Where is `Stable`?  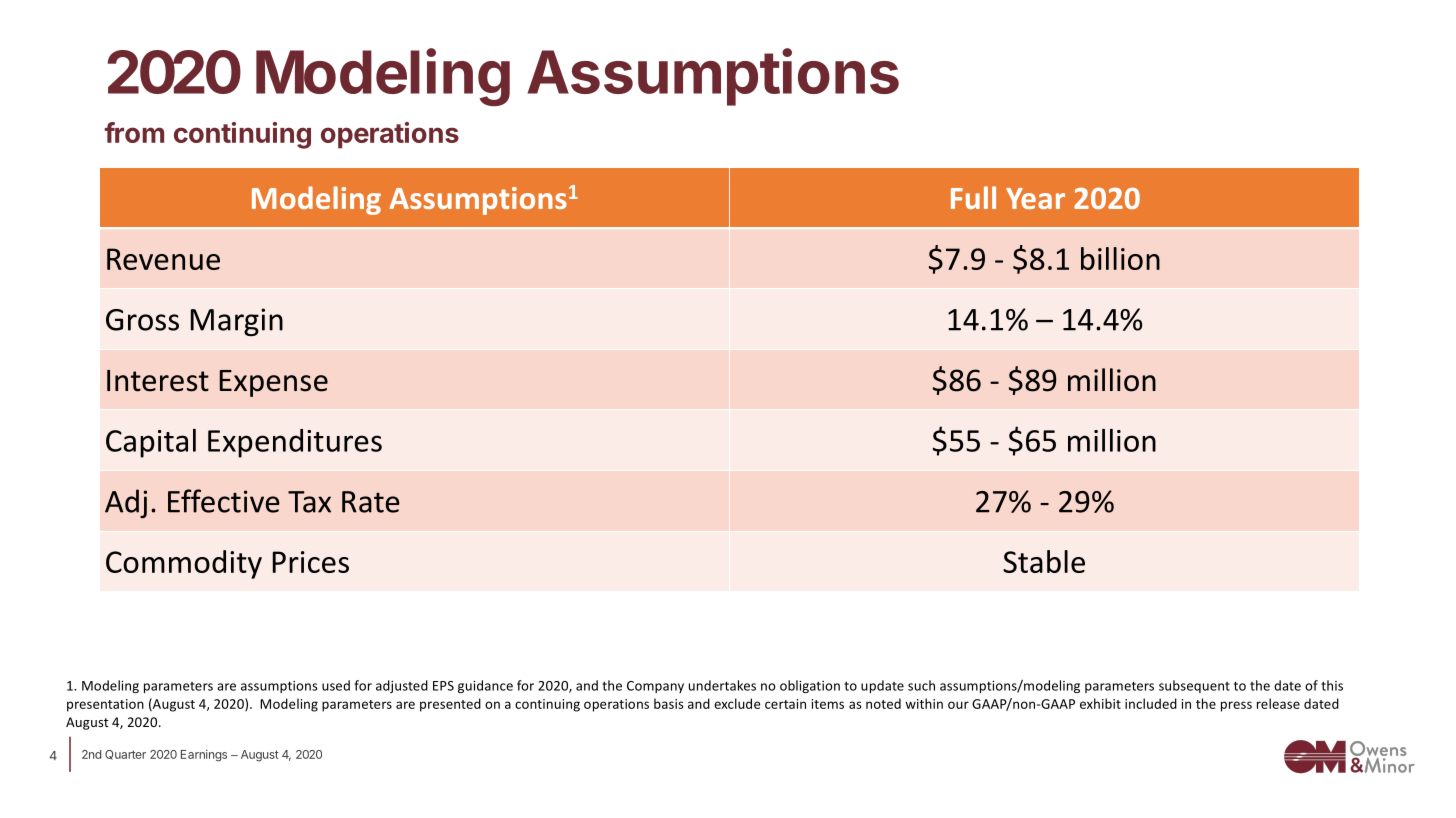
Stable is located at coordinates (1044, 561).
